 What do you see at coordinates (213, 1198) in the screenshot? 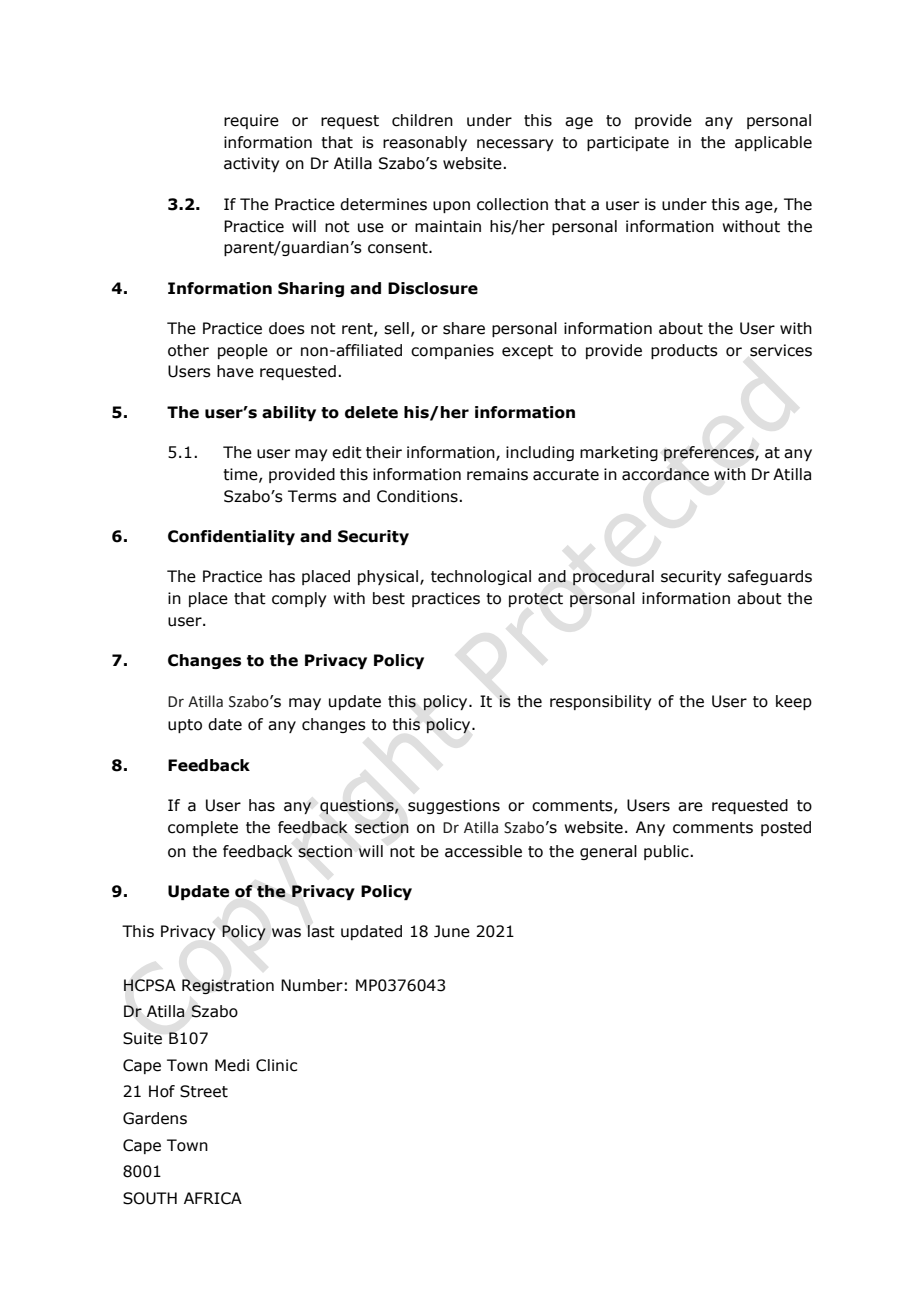
I see `AFRICA` at bounding box center [213, 1198].
